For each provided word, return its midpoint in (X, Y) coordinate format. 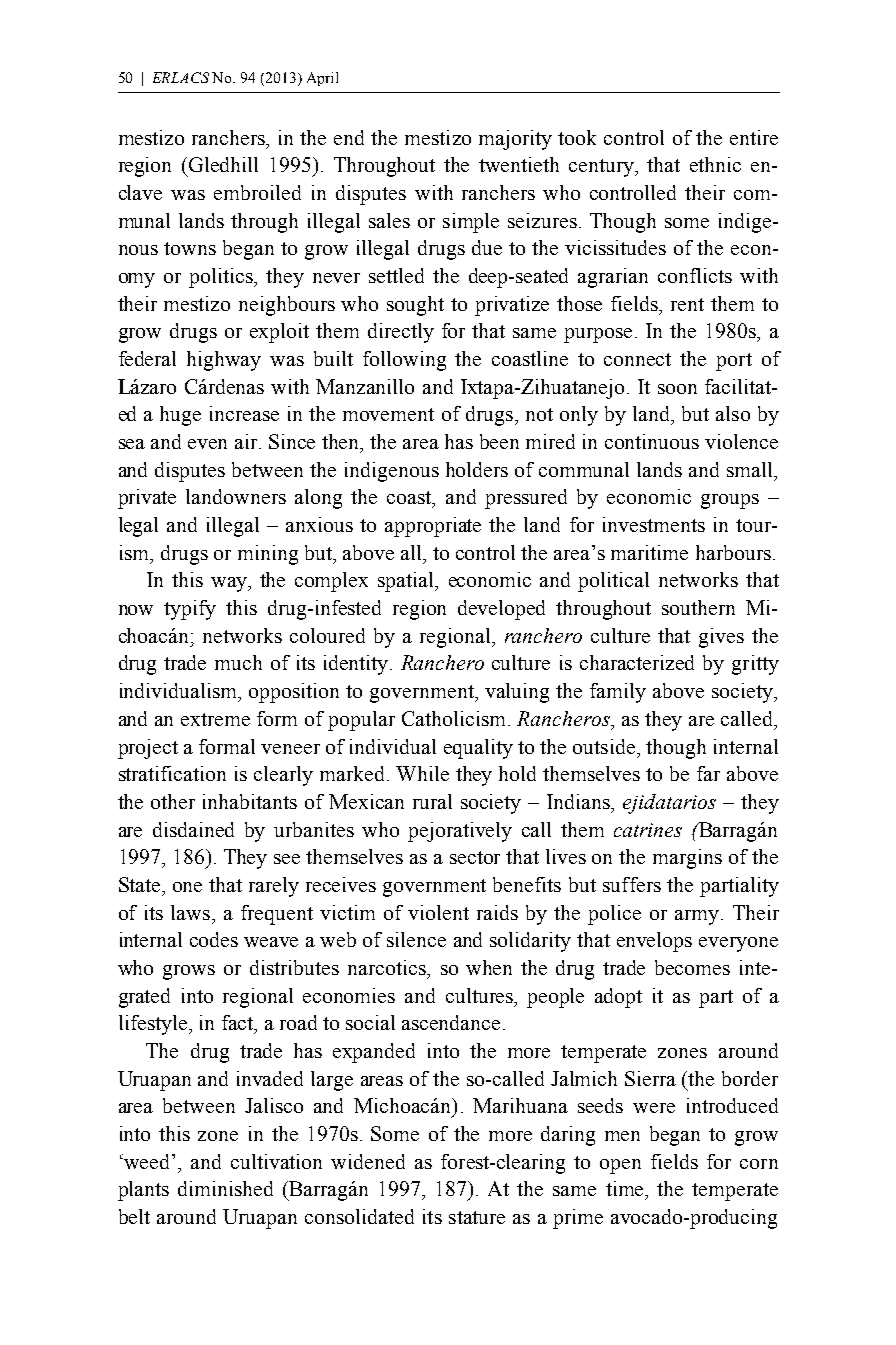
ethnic (715, 164)
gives (721, 638)
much (238, 662)
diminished (225, 1188)
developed (501, 610)
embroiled (257, 192)
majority (515, 140)
